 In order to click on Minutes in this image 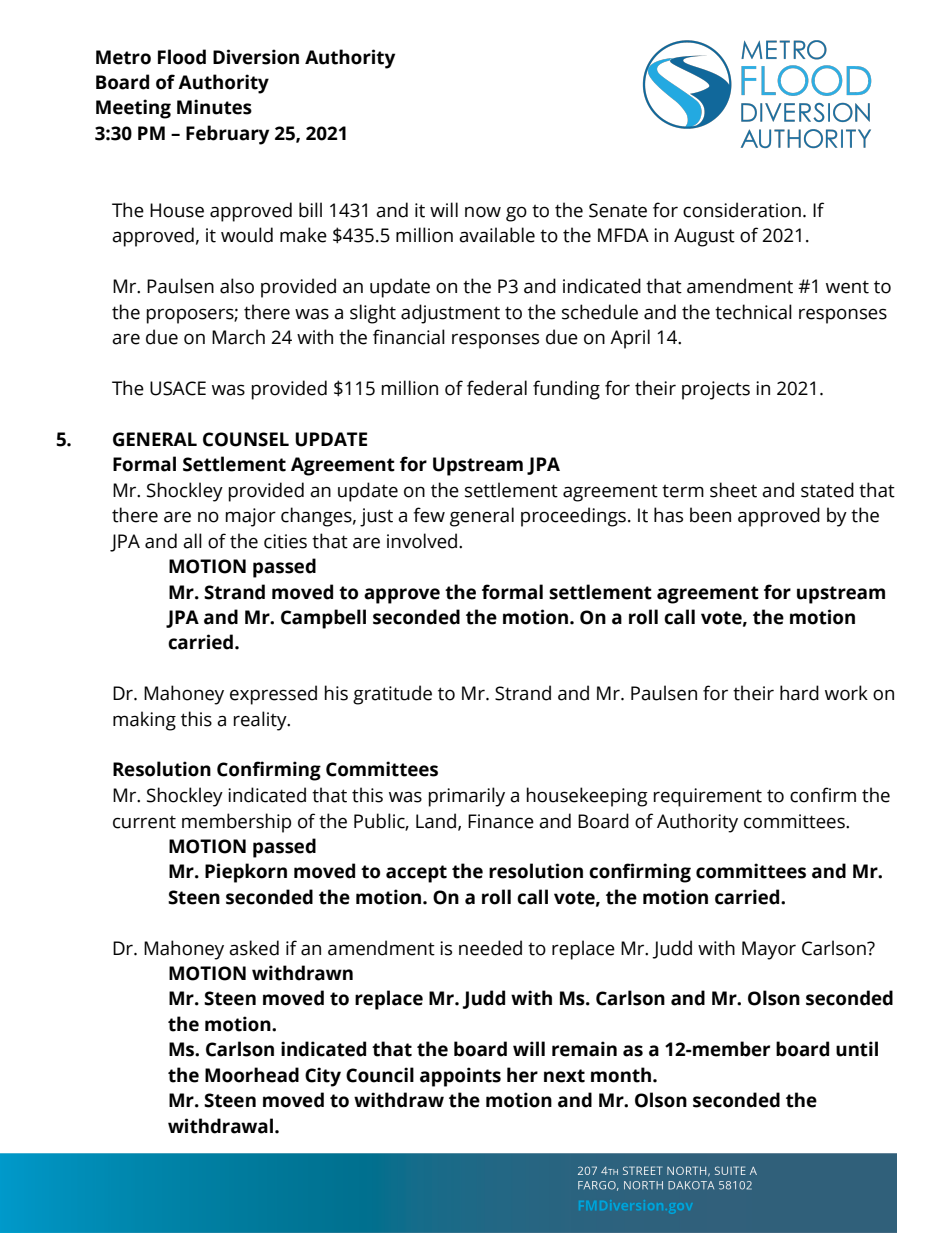, I will do `click(214, 107)`.
